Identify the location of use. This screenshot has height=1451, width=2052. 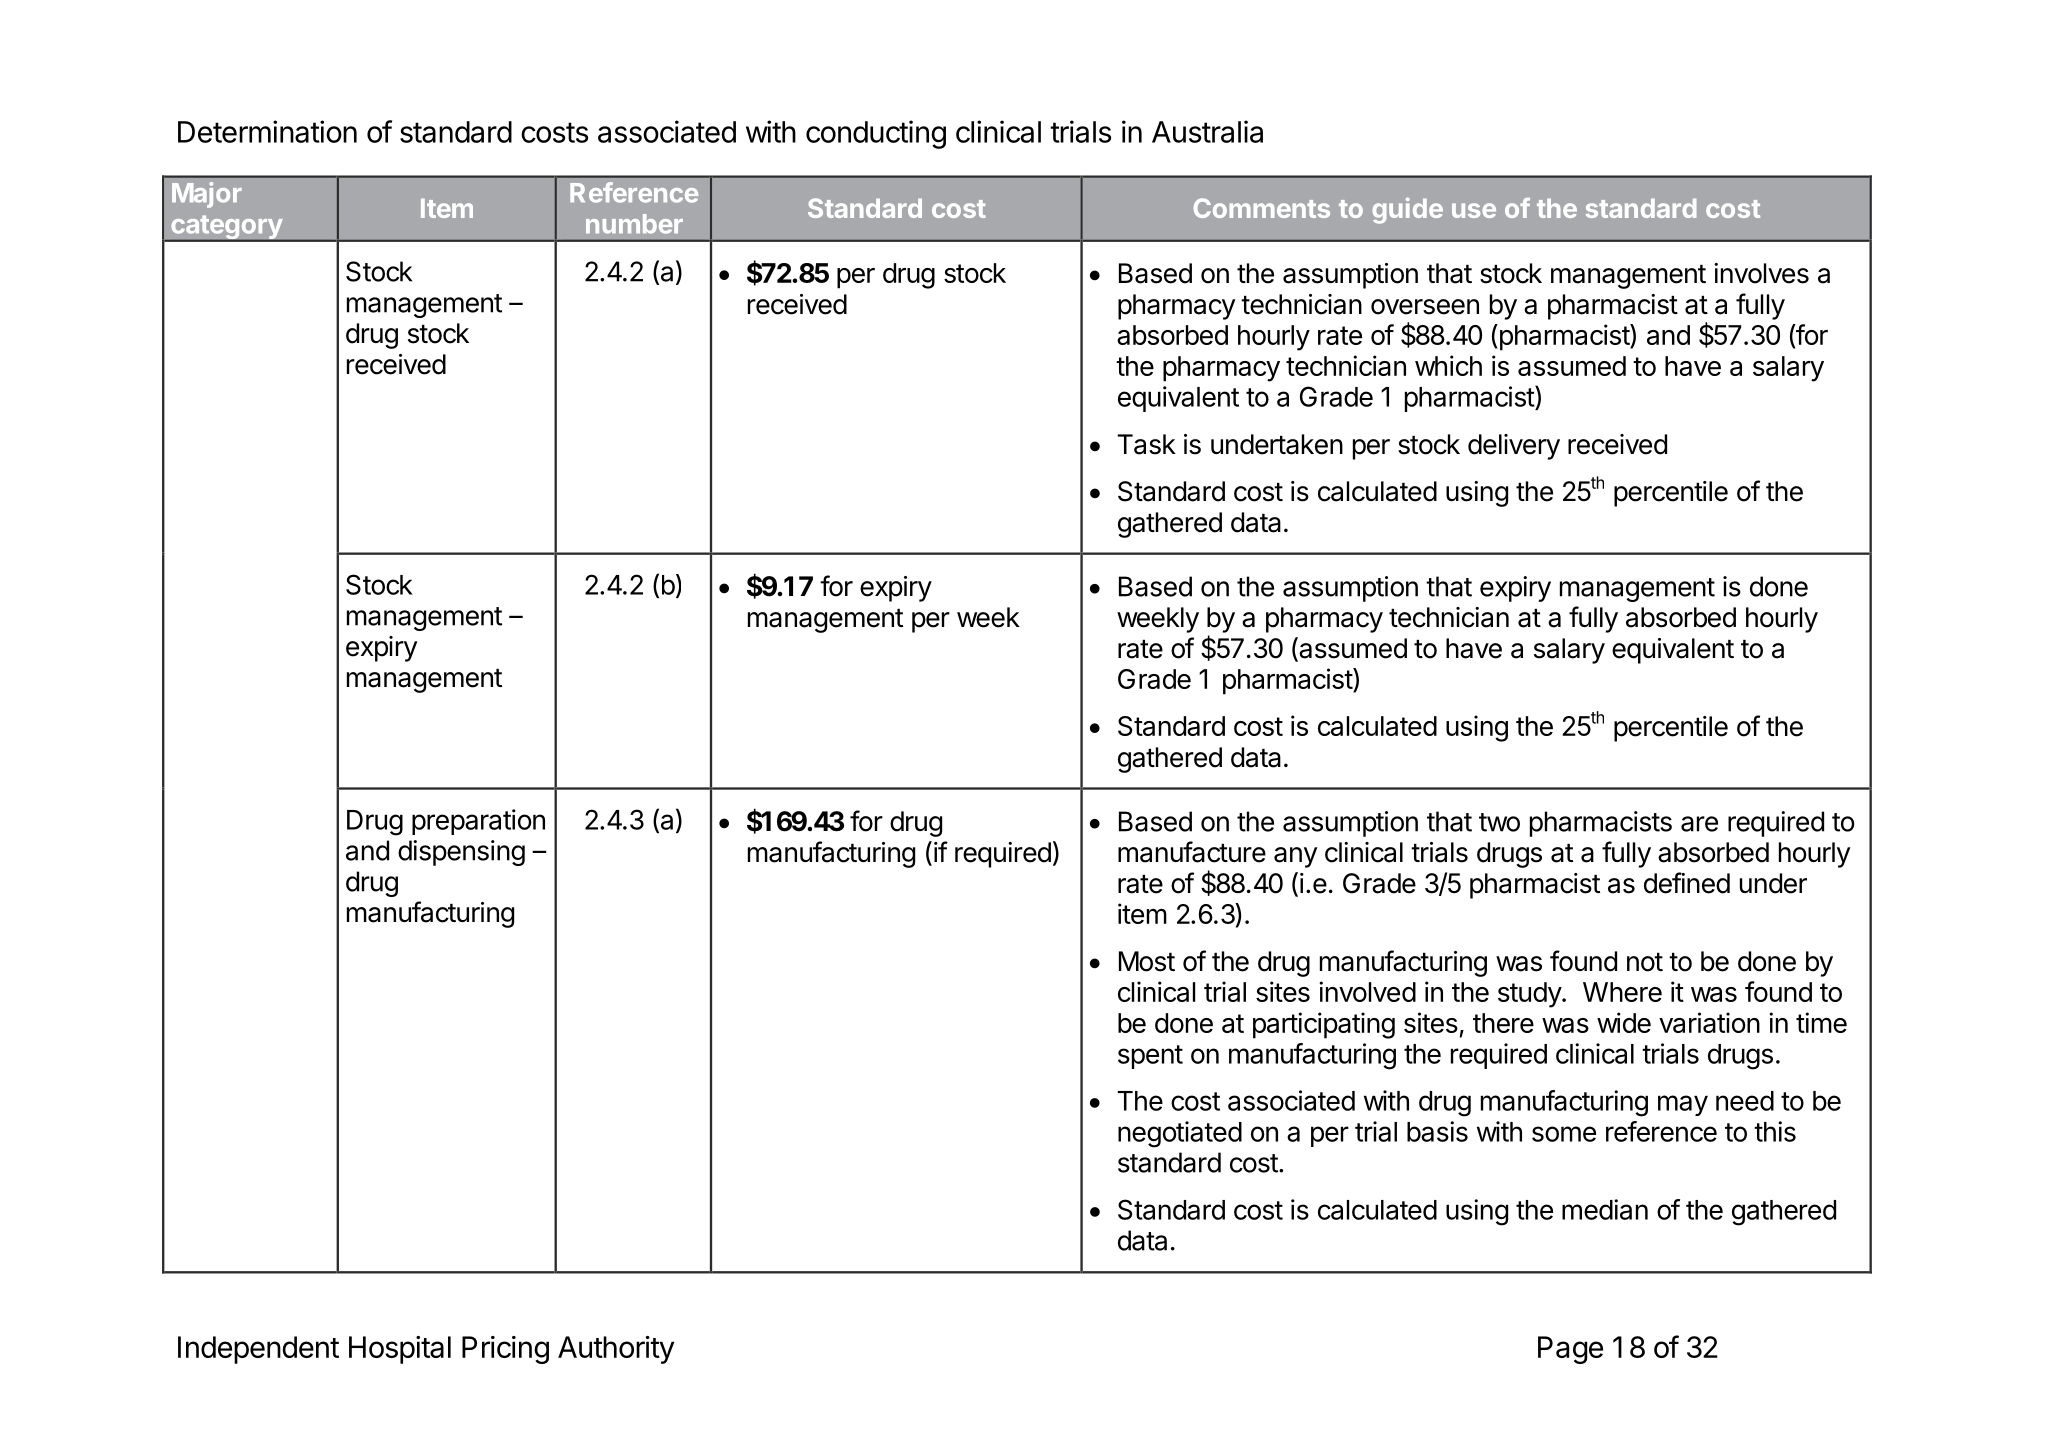
(1474, 210).
